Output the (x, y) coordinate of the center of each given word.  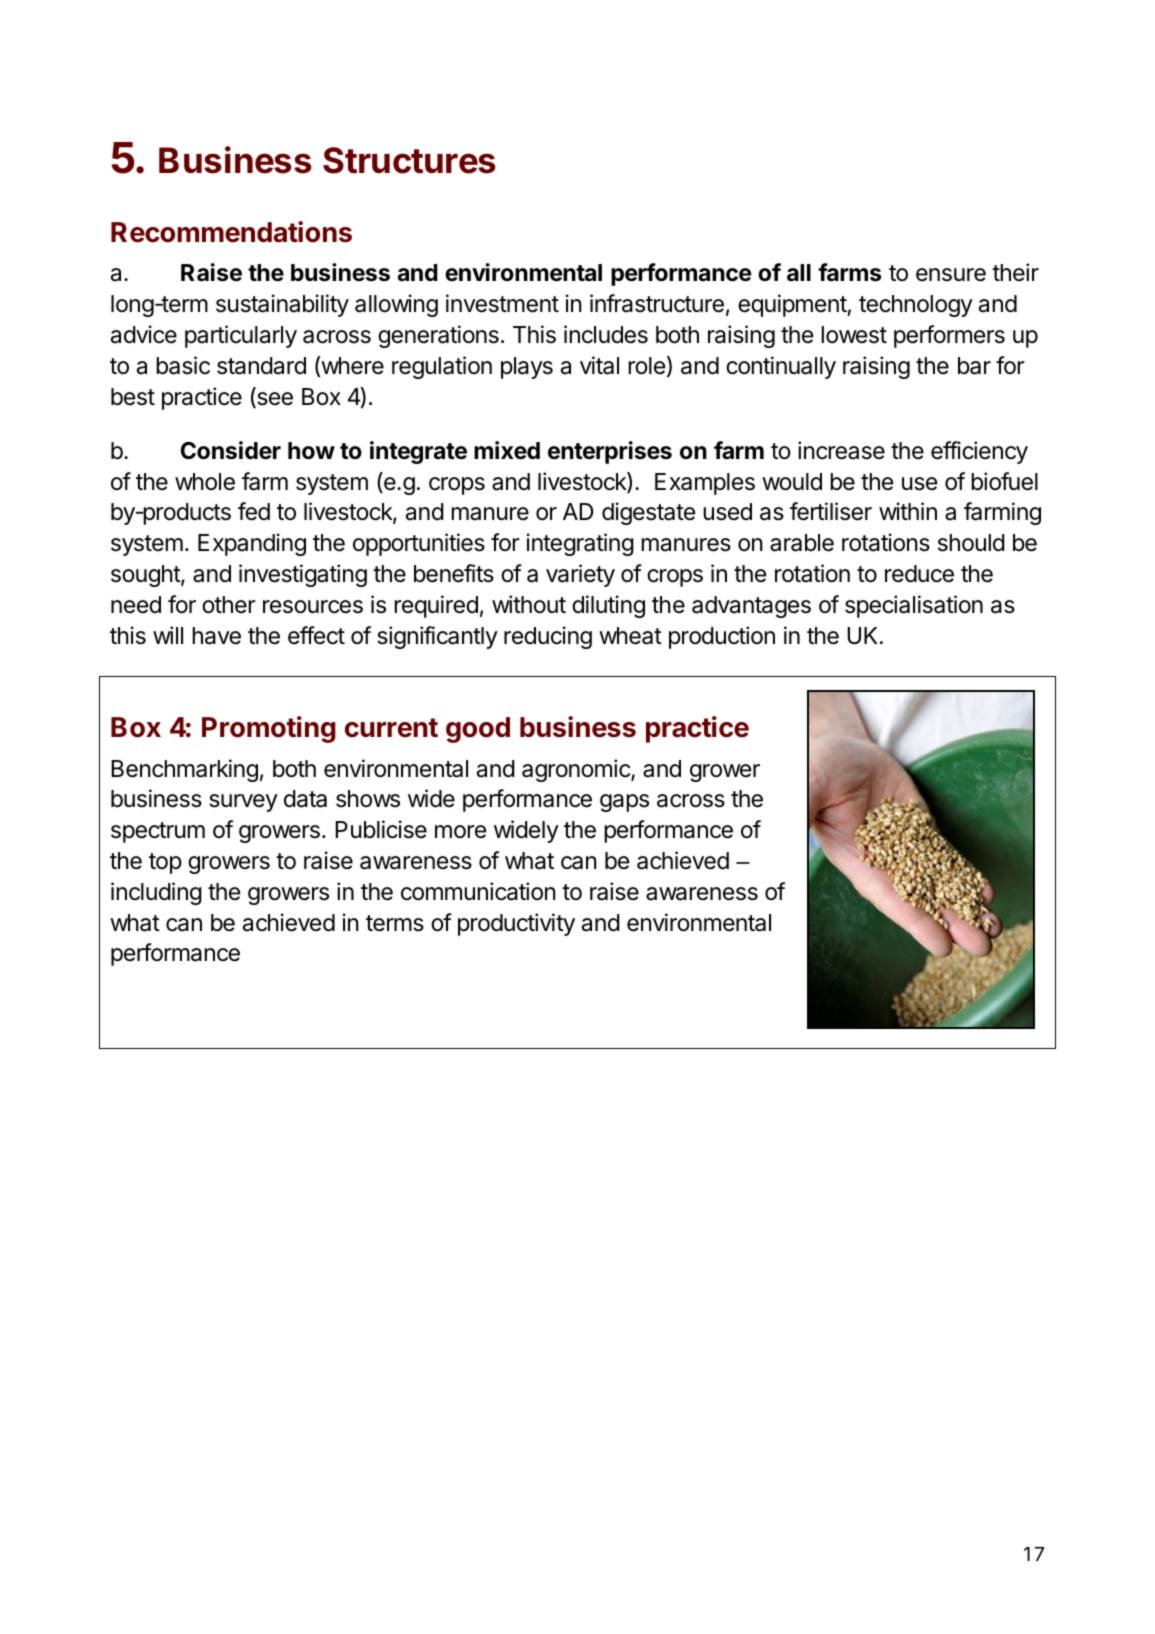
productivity (516, 924)
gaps (624, 803)
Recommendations (231, 232)
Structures (409, 160)
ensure (951, 275)
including (156, 893)
